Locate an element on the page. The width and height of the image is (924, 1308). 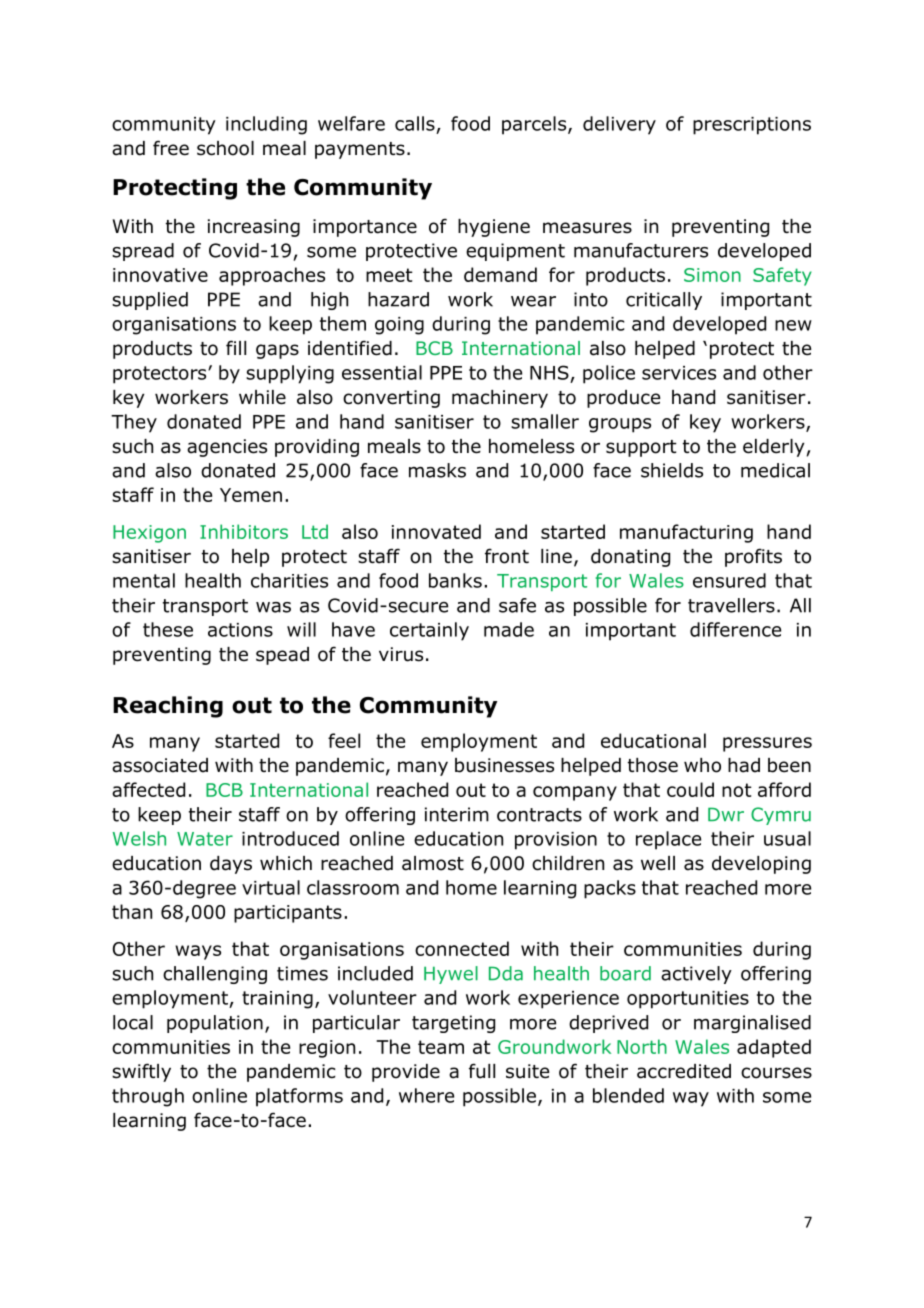
school is located at coordinates (225, 148).
